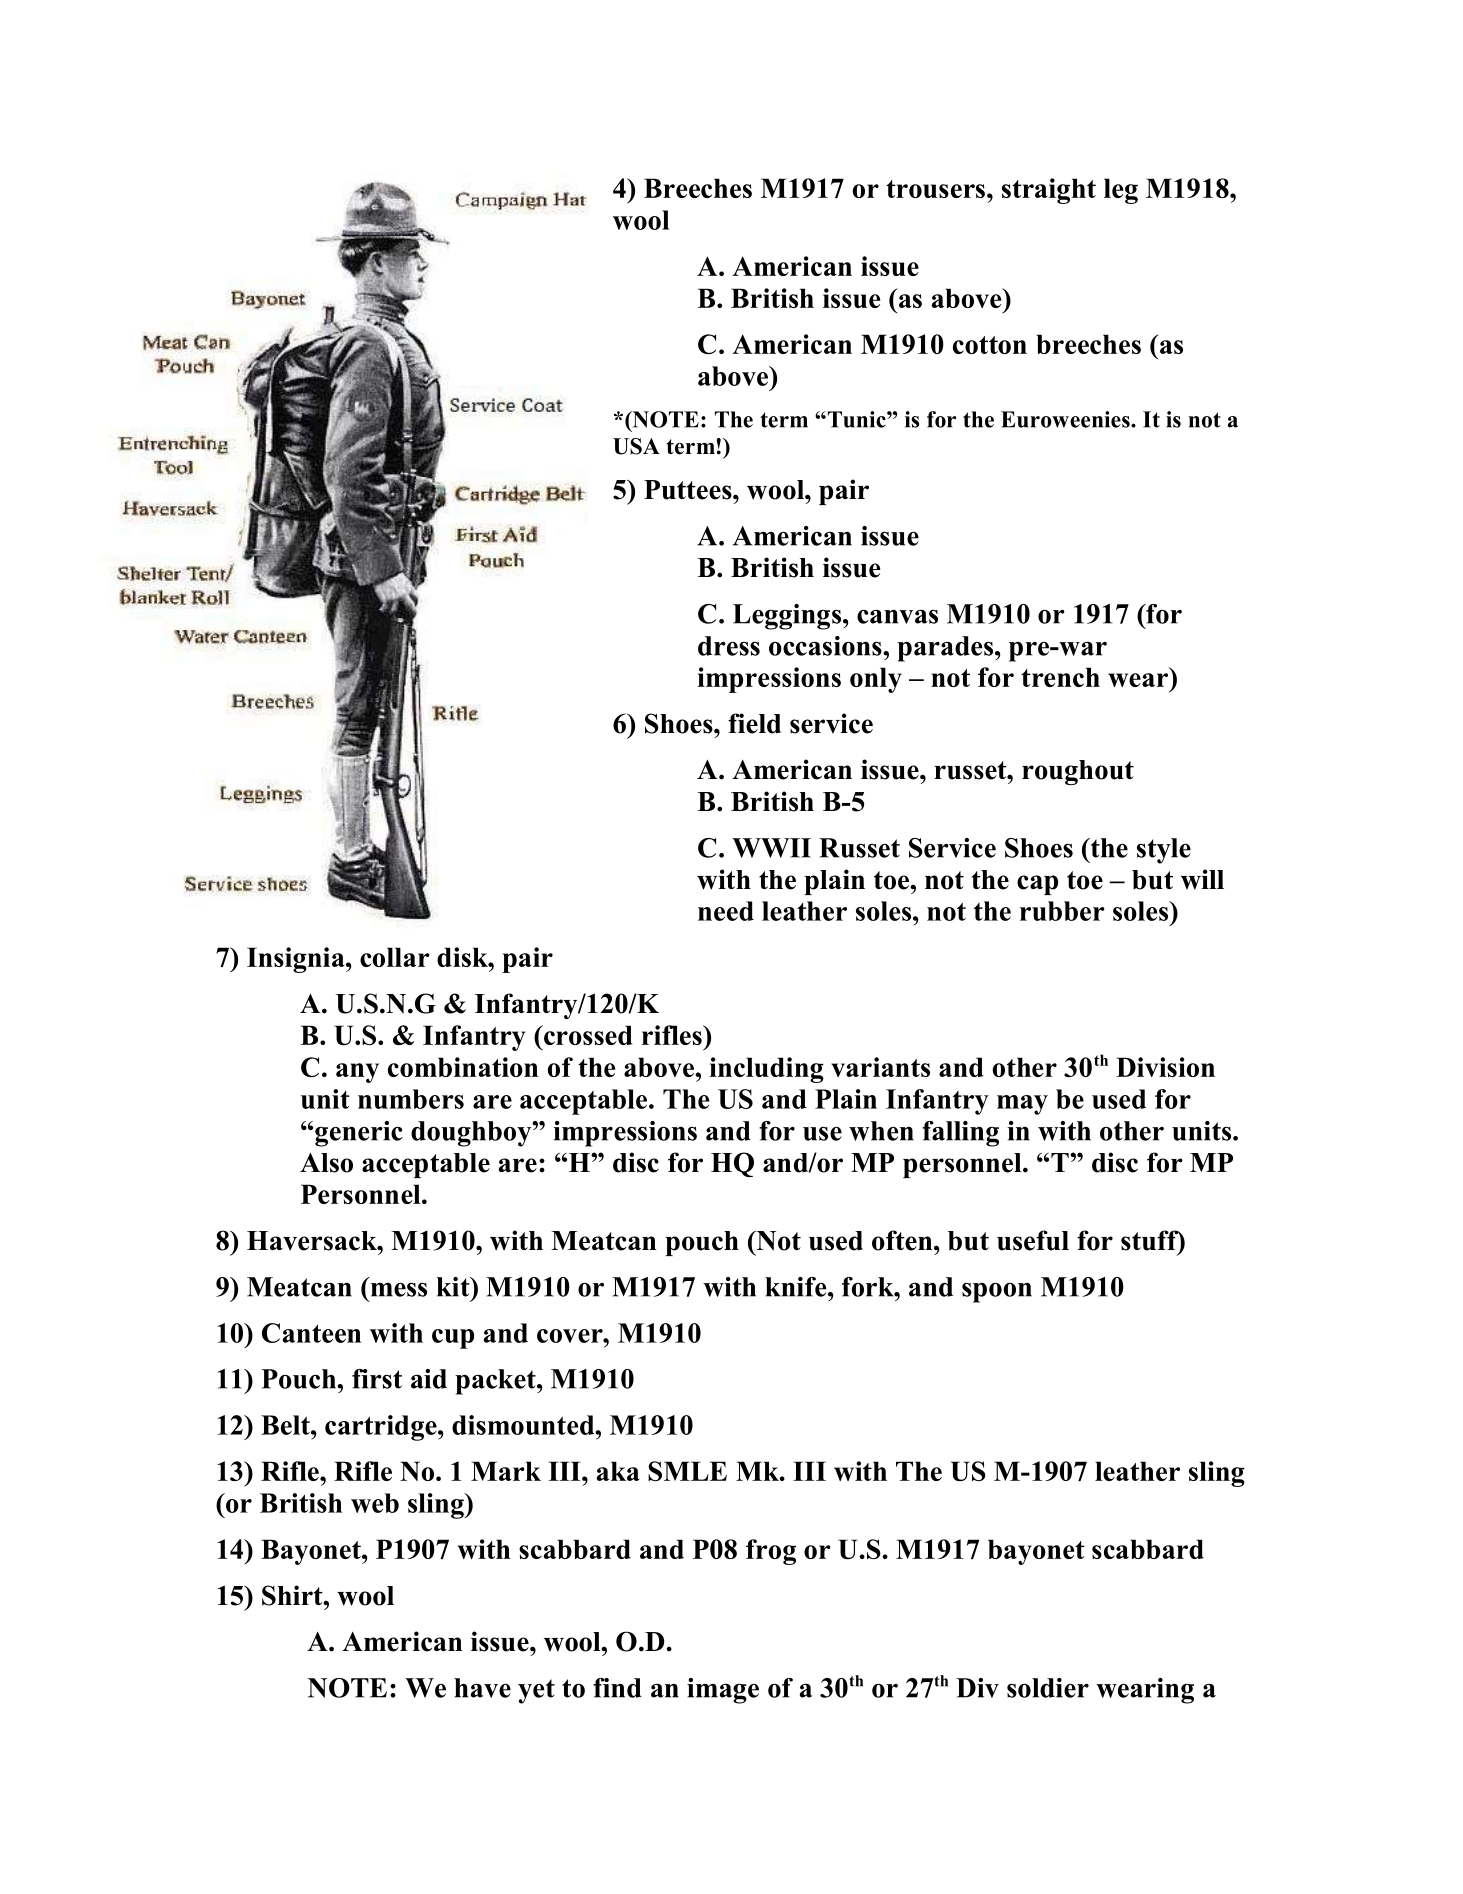 This screenshot has height=1894, width=1463. Describe the element at coordinates (935, 189) in the screenshot. I see `trousers` at that location.
